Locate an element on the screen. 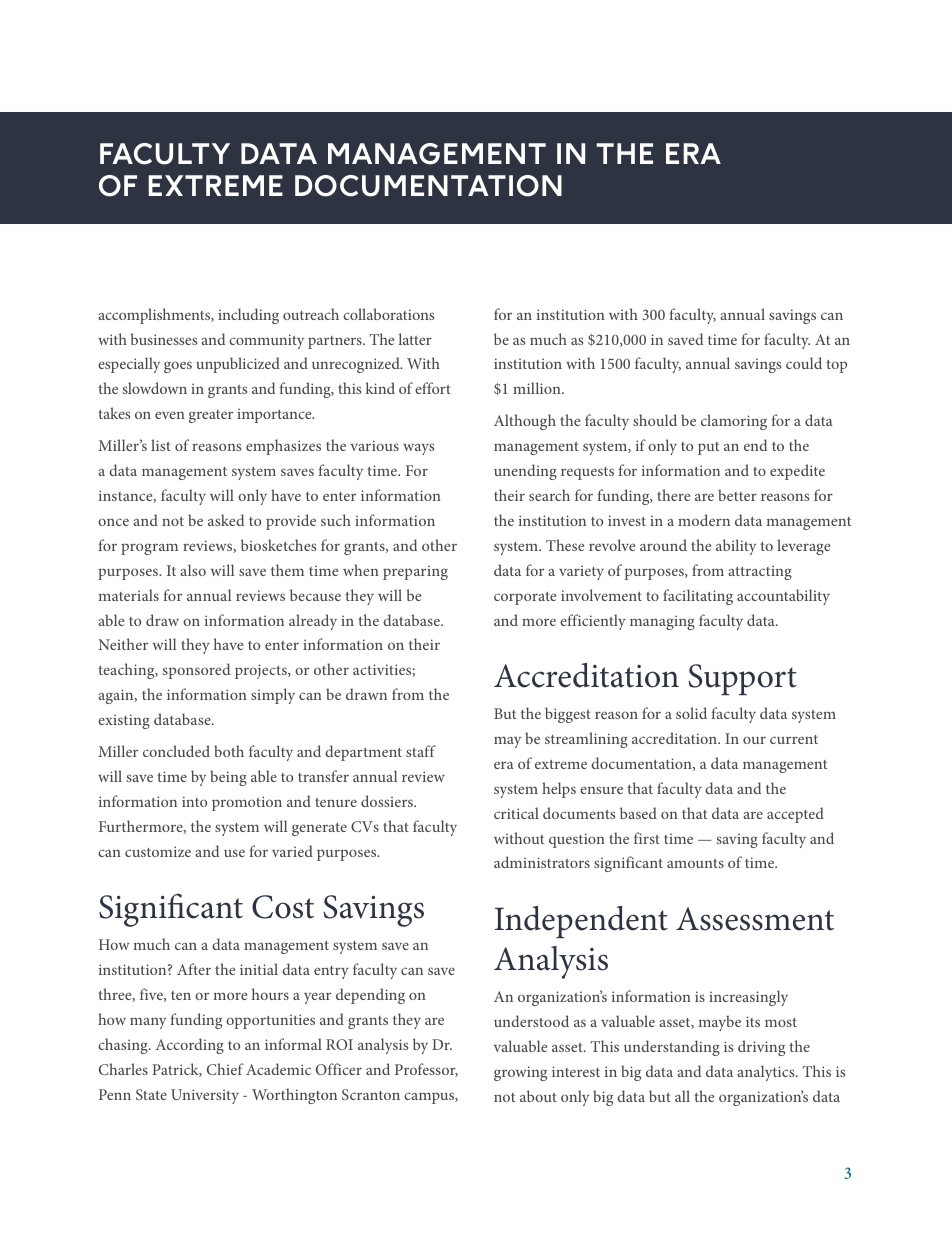  Chief is located at coordinates (225, 1069).
